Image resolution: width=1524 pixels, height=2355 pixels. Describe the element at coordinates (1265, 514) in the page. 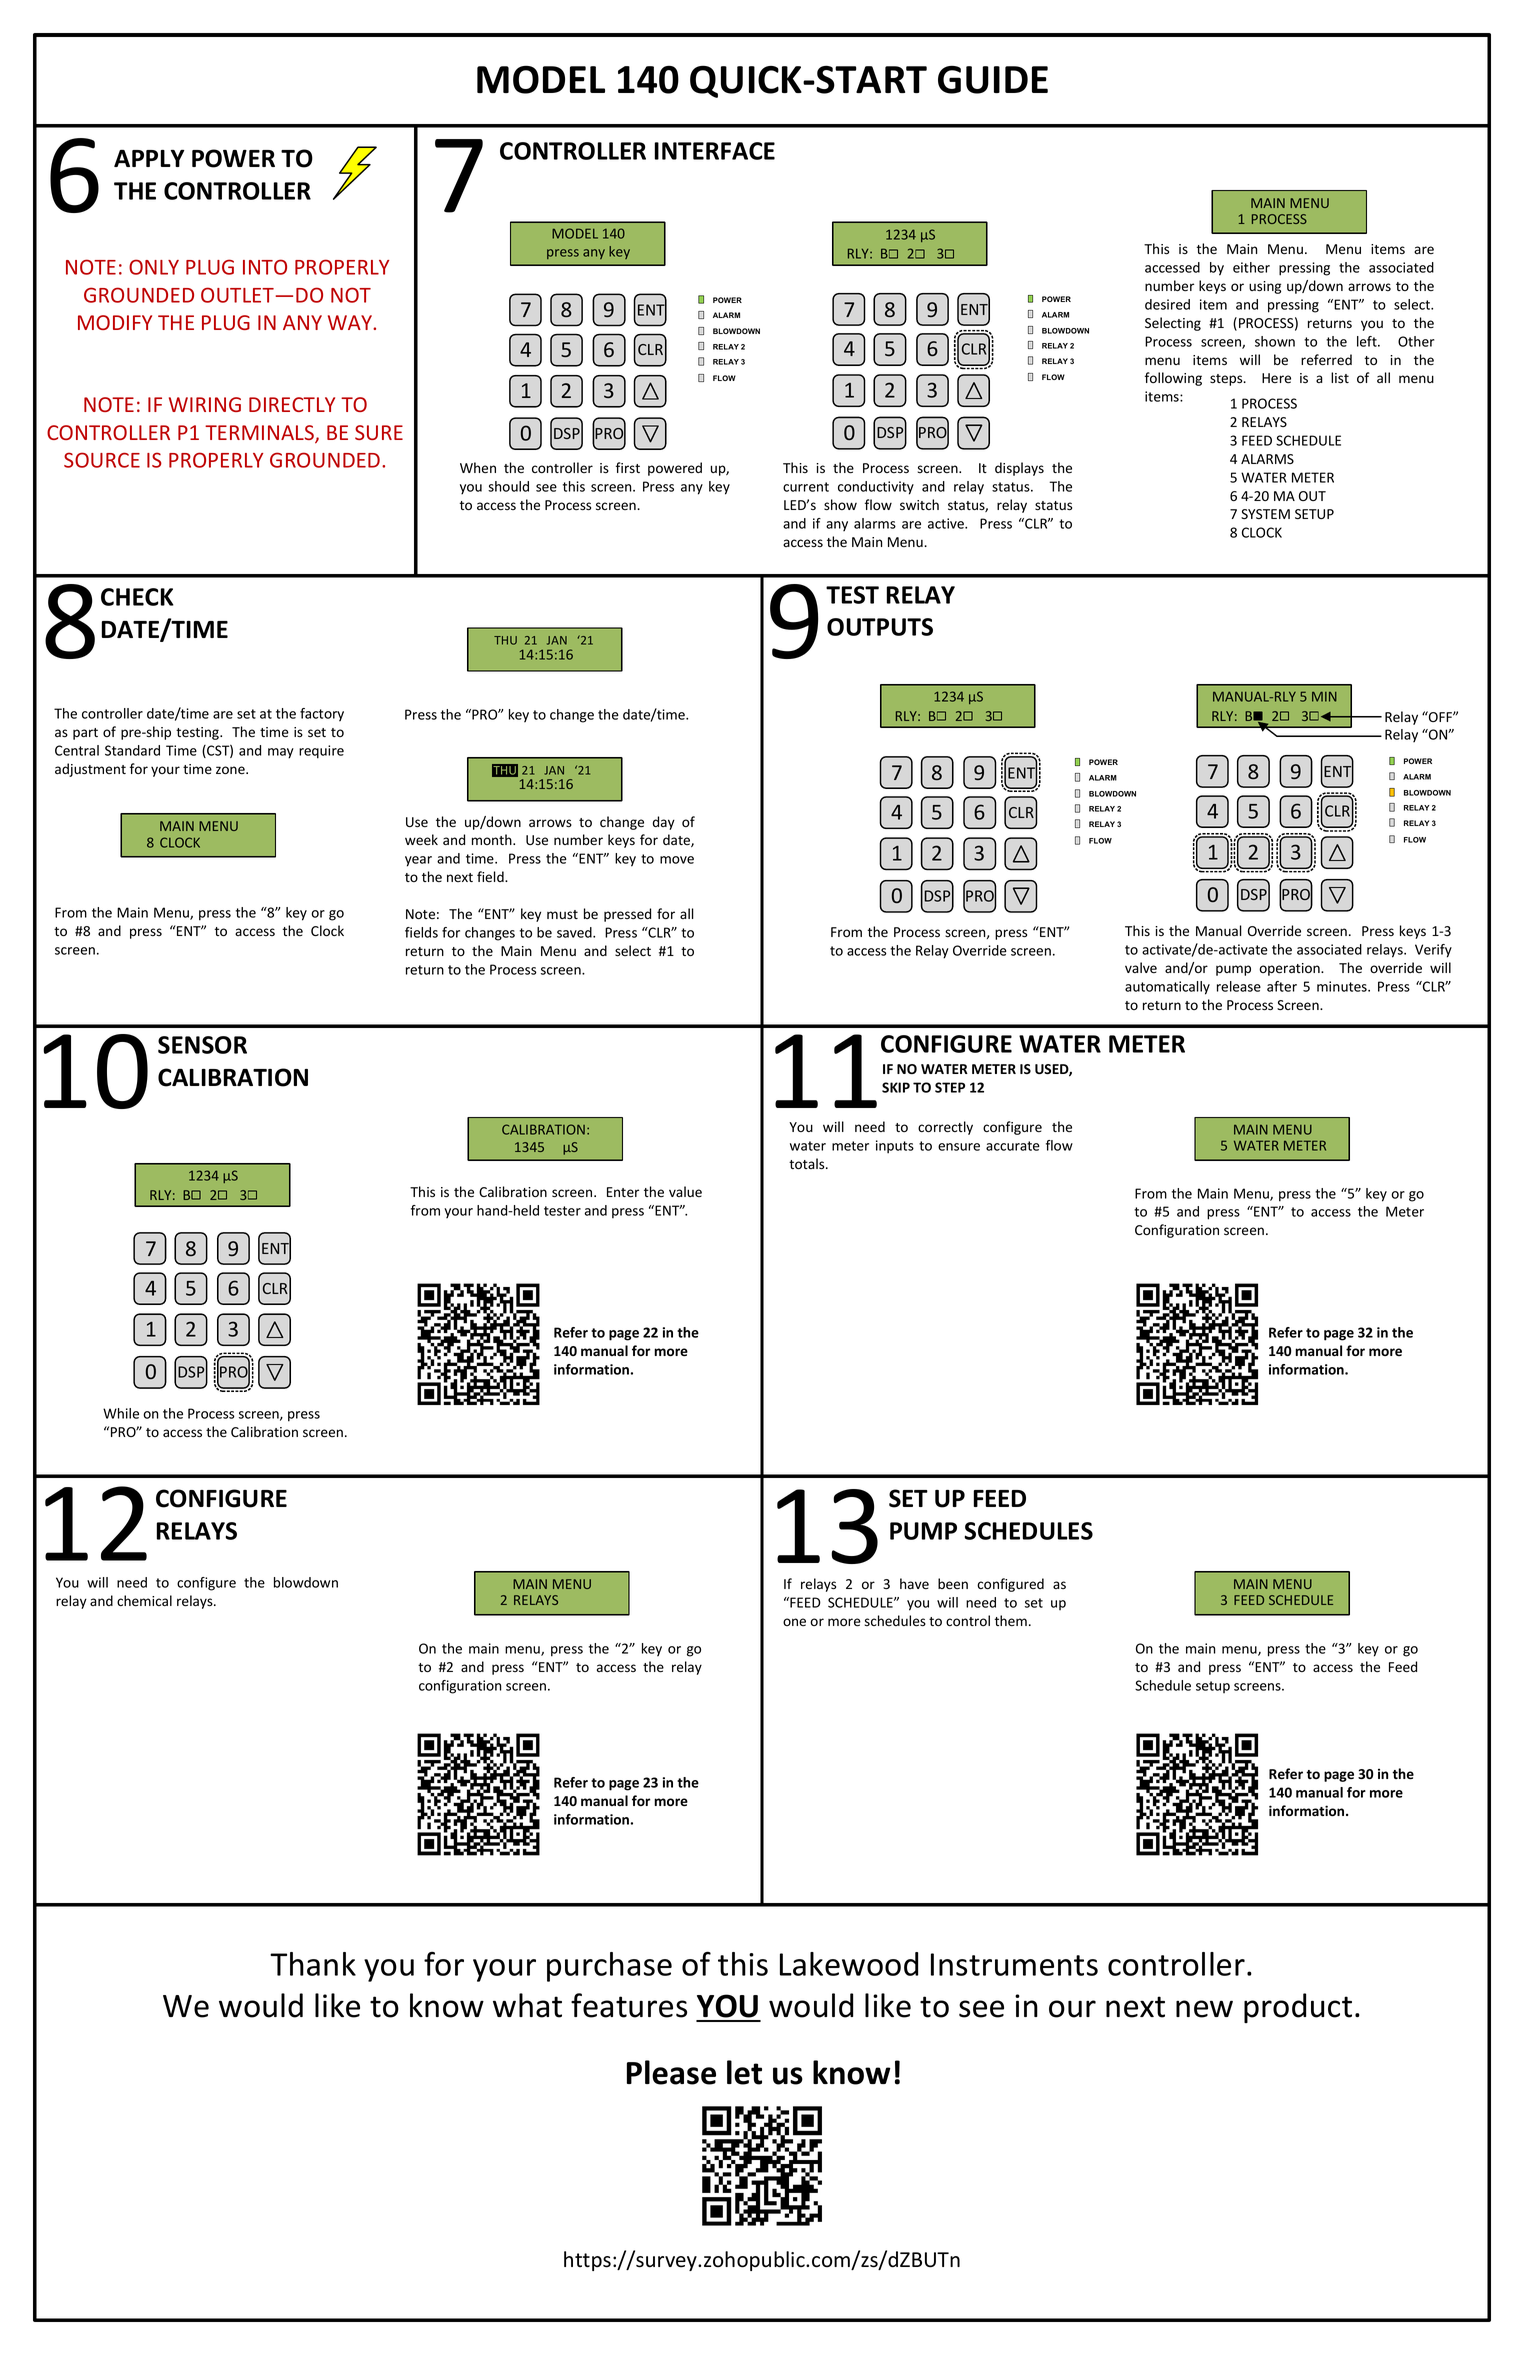

I see `SYSTEM` at that location.
